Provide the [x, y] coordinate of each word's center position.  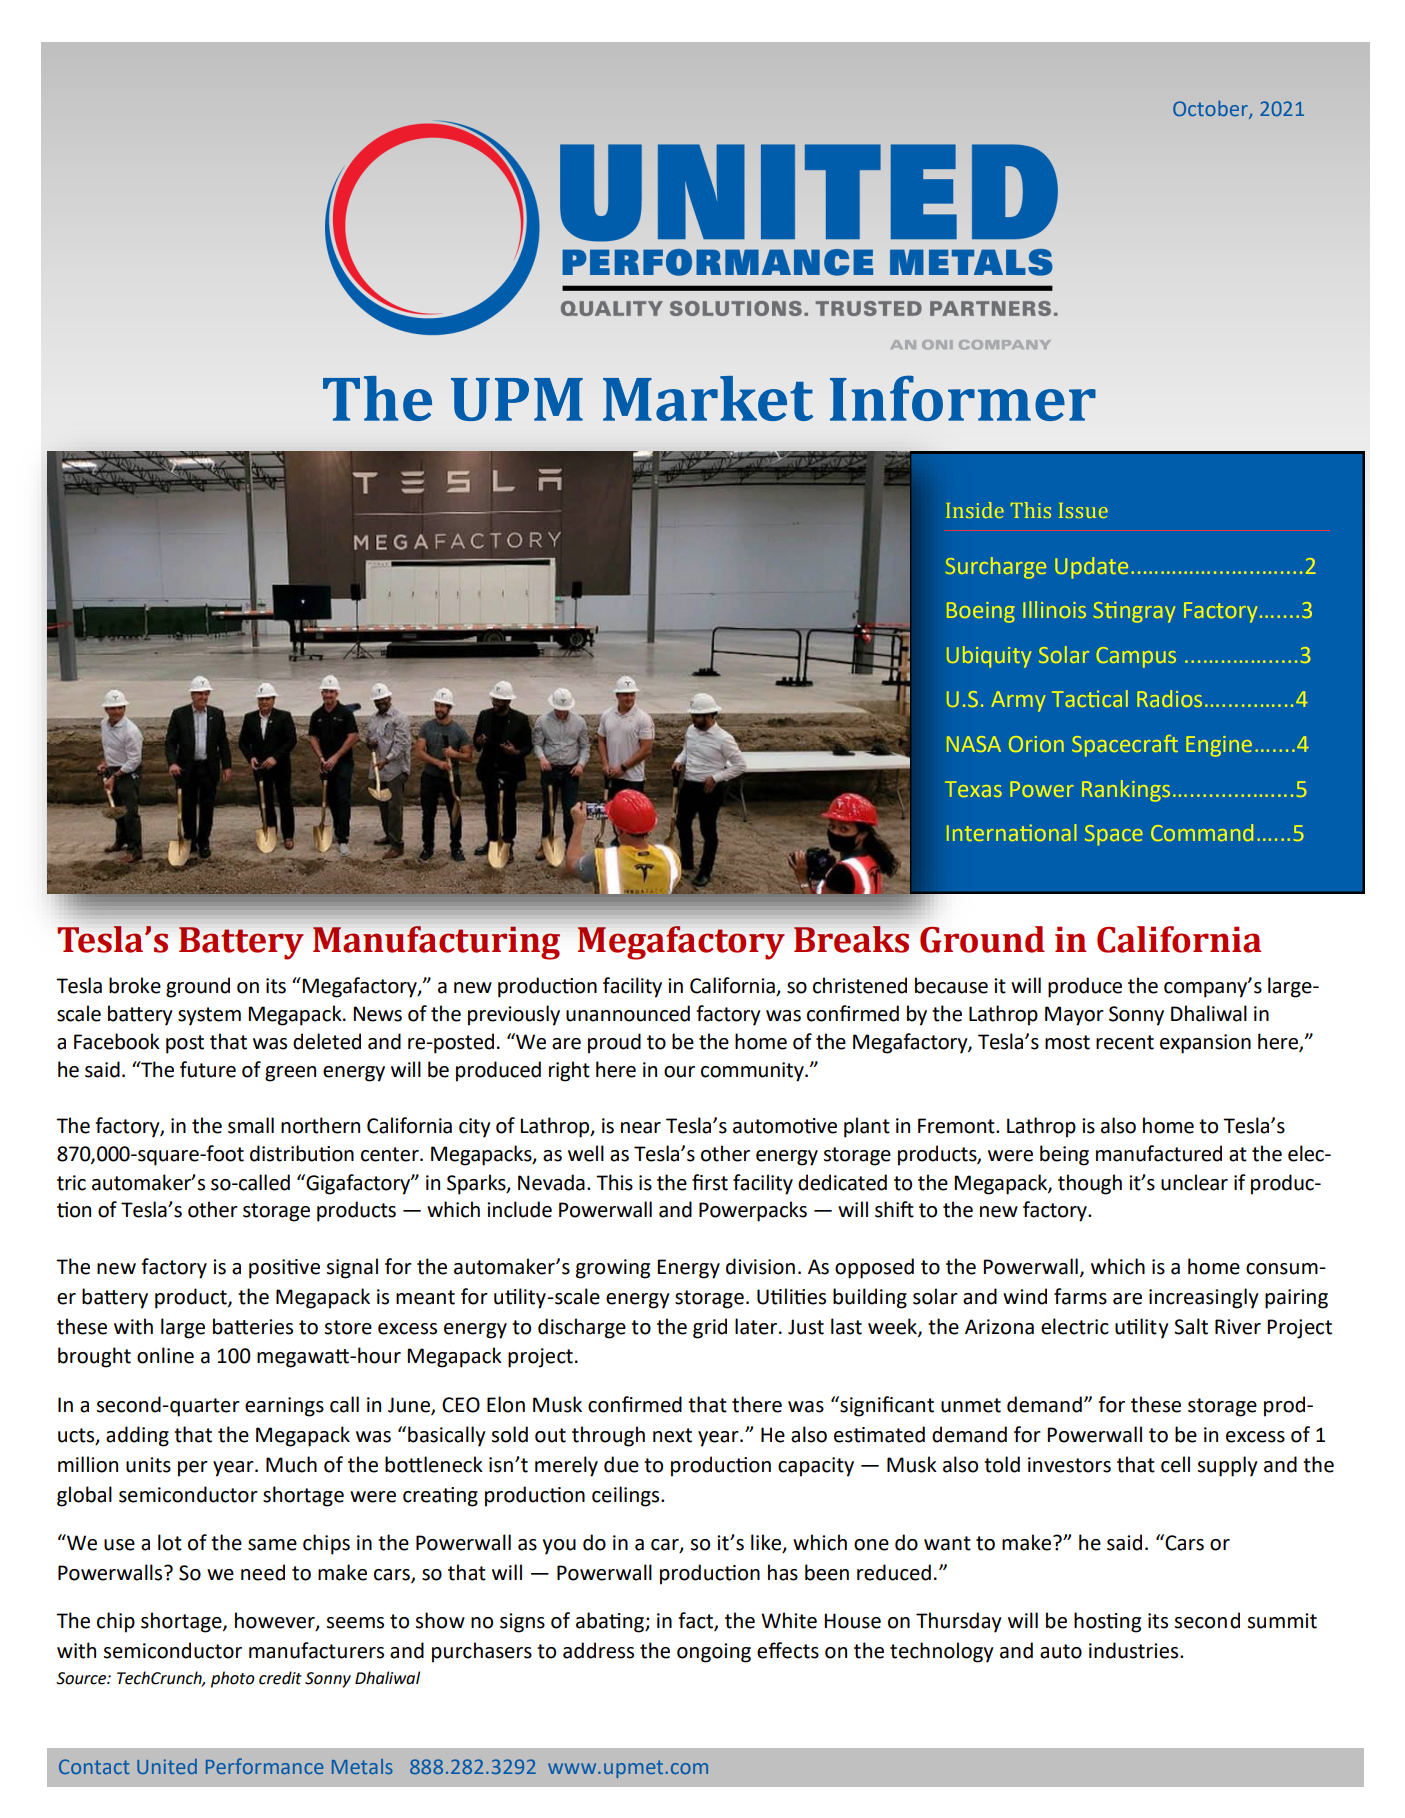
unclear [1194, 1182]
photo [233, 1679]
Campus [1136, 657]
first [710, 1182]
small [251, 1125]
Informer [963, 398]
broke [135, 985]
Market [708, 398]
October [1211, 110]
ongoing [714, 1653]
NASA [974, 744]
